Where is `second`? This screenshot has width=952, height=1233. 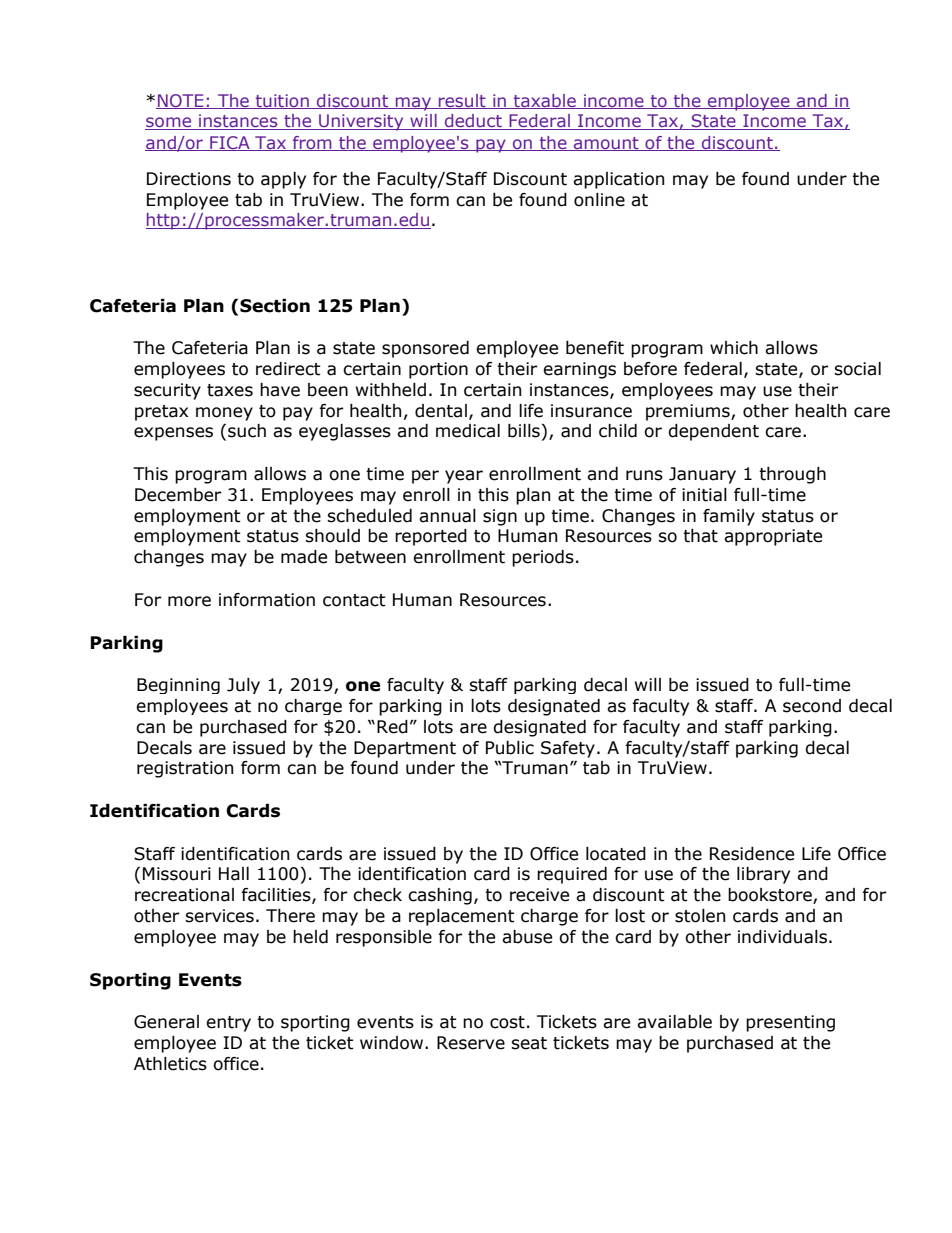 second is located at coordinates (812, 706).
